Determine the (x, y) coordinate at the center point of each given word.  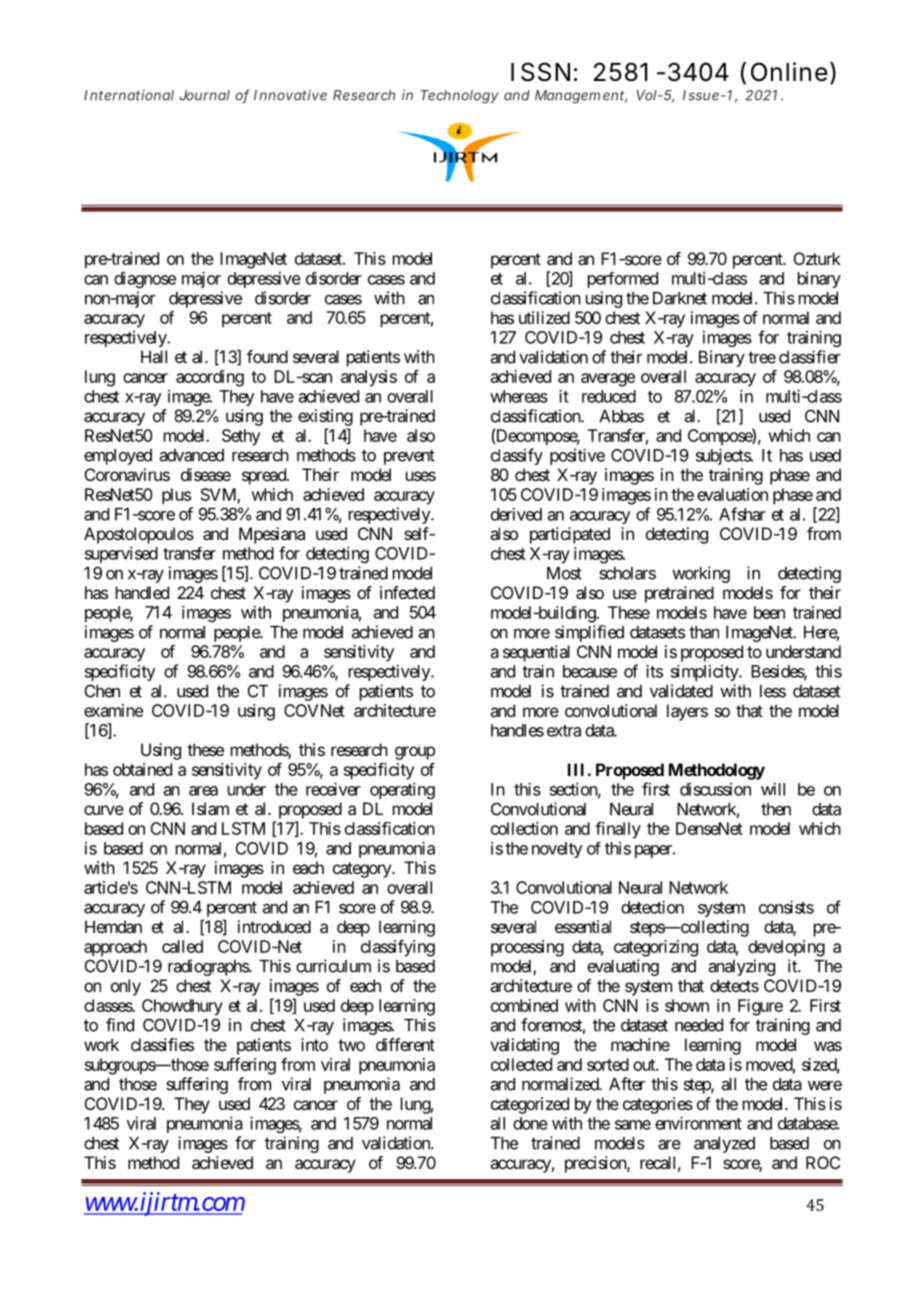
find (120, 1025)
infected (407, 592)
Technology (459, 96)
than (704, 632)
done (530, 1123)
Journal (205, 95)
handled (142, 592)
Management (581, 96)
